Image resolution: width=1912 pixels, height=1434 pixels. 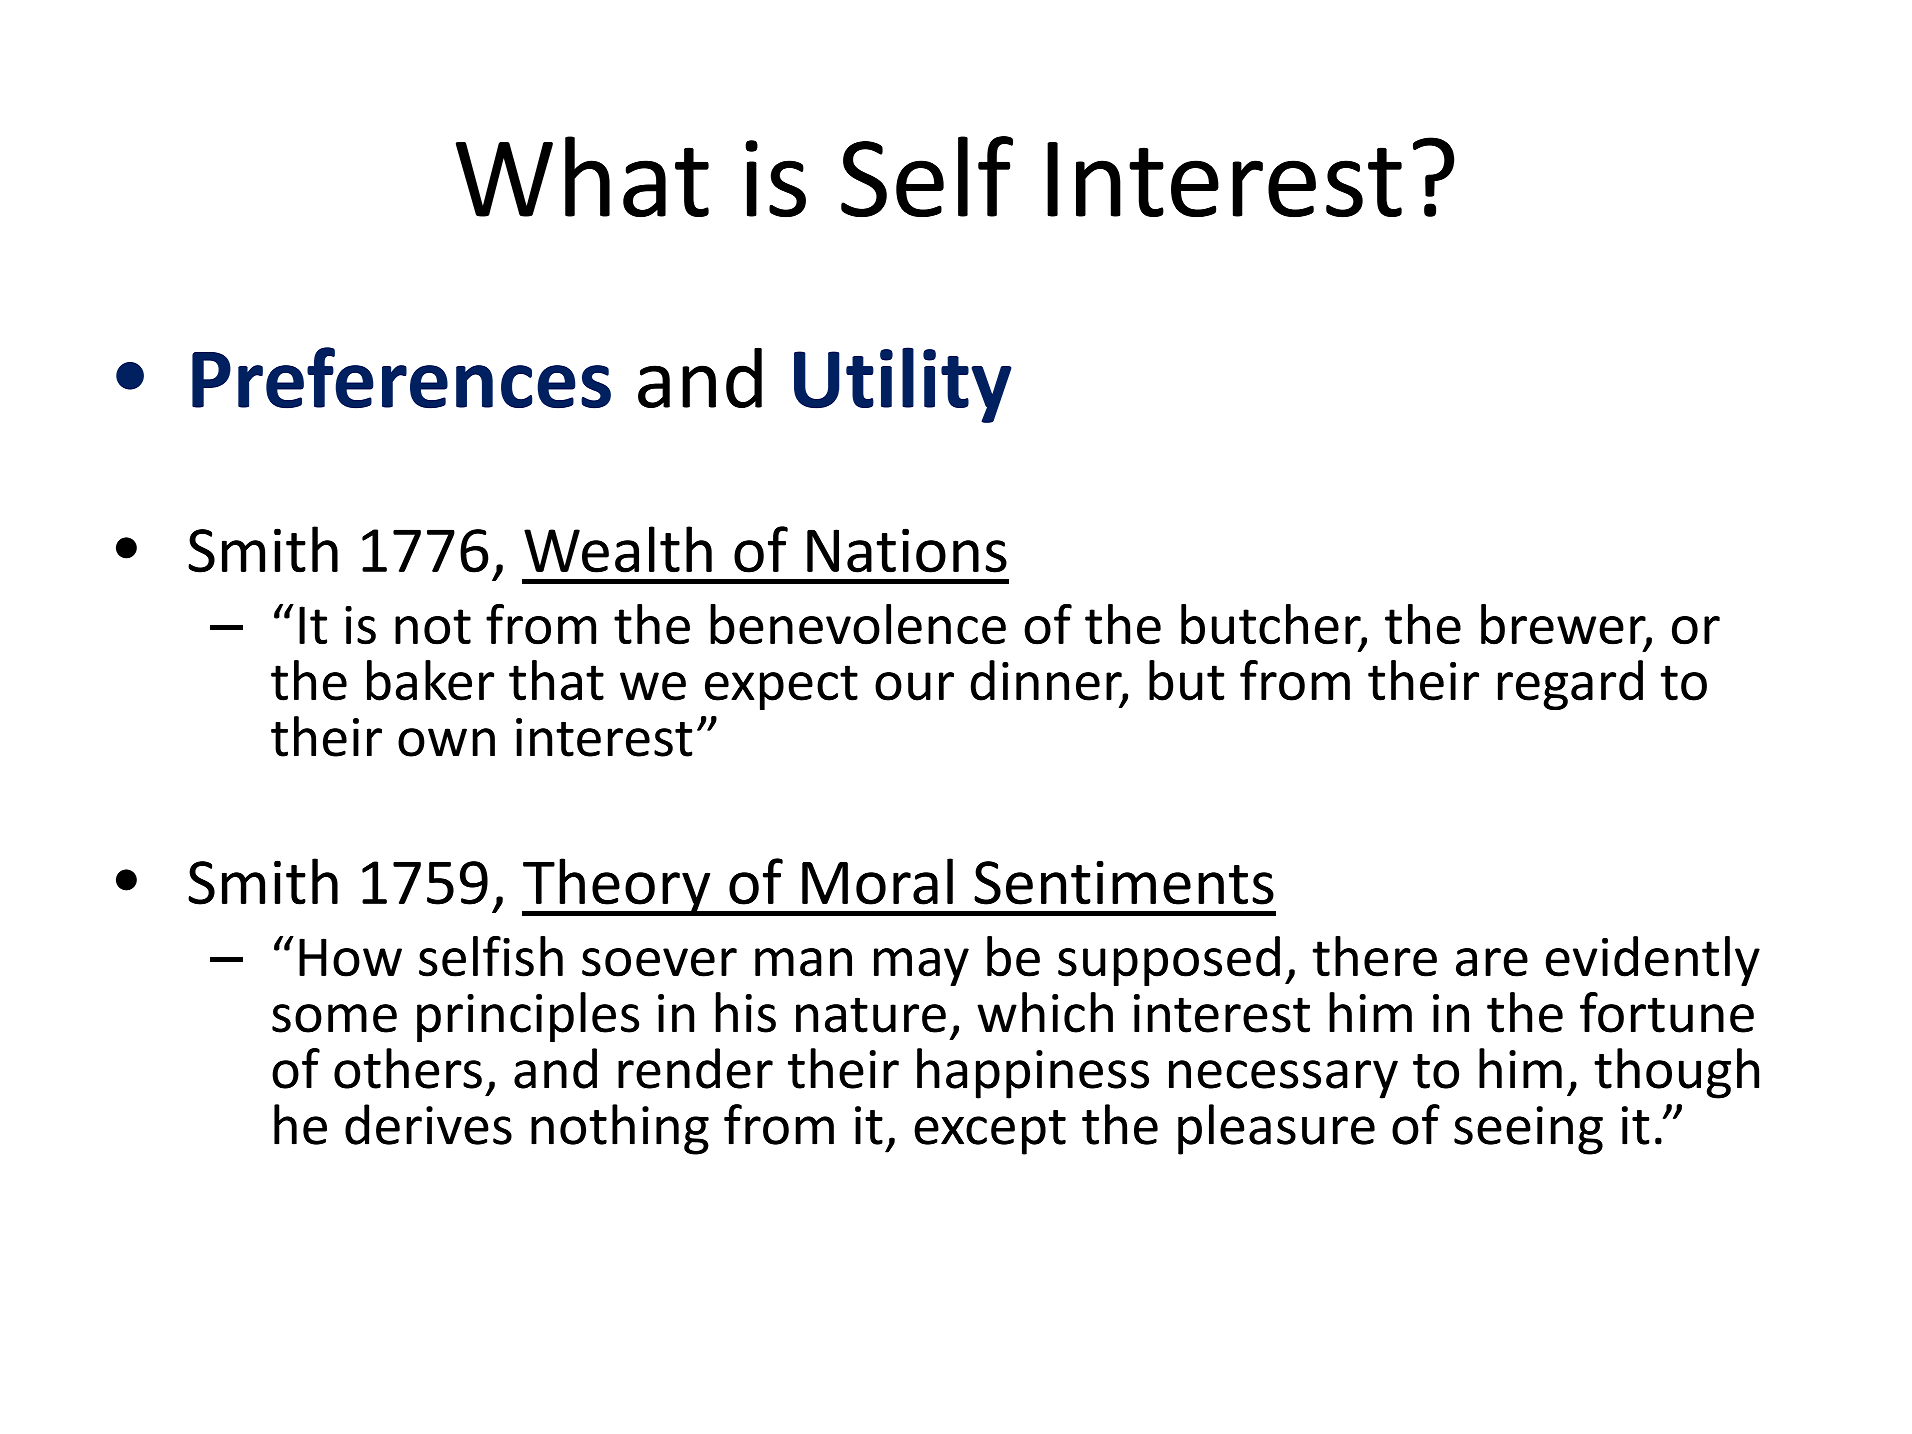 I want to click on regard, so click(x=1570, y=685).
